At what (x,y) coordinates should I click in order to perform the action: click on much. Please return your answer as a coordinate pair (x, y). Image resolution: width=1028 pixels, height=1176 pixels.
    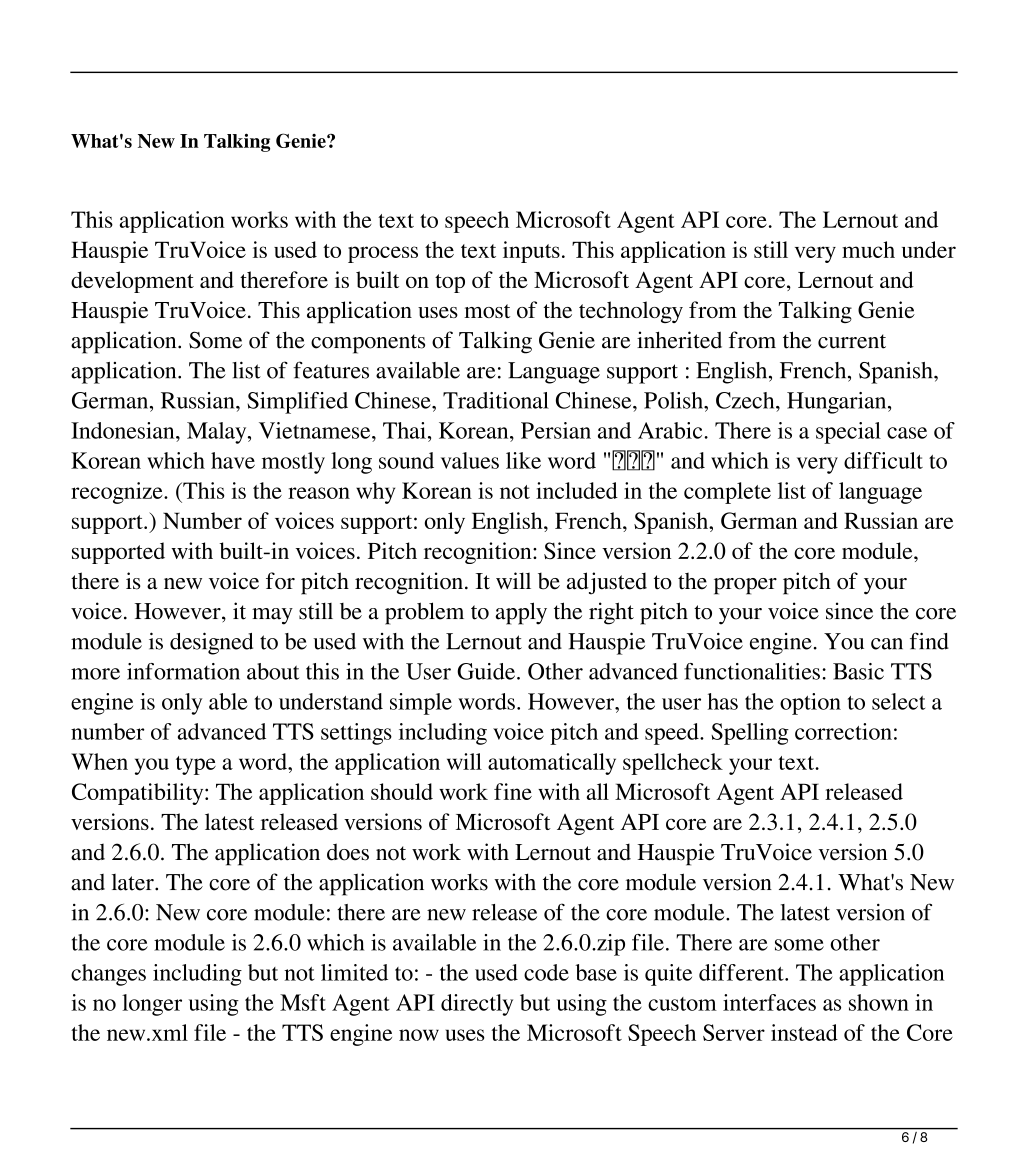
    Looking at the image, I should click on (868, 249).
